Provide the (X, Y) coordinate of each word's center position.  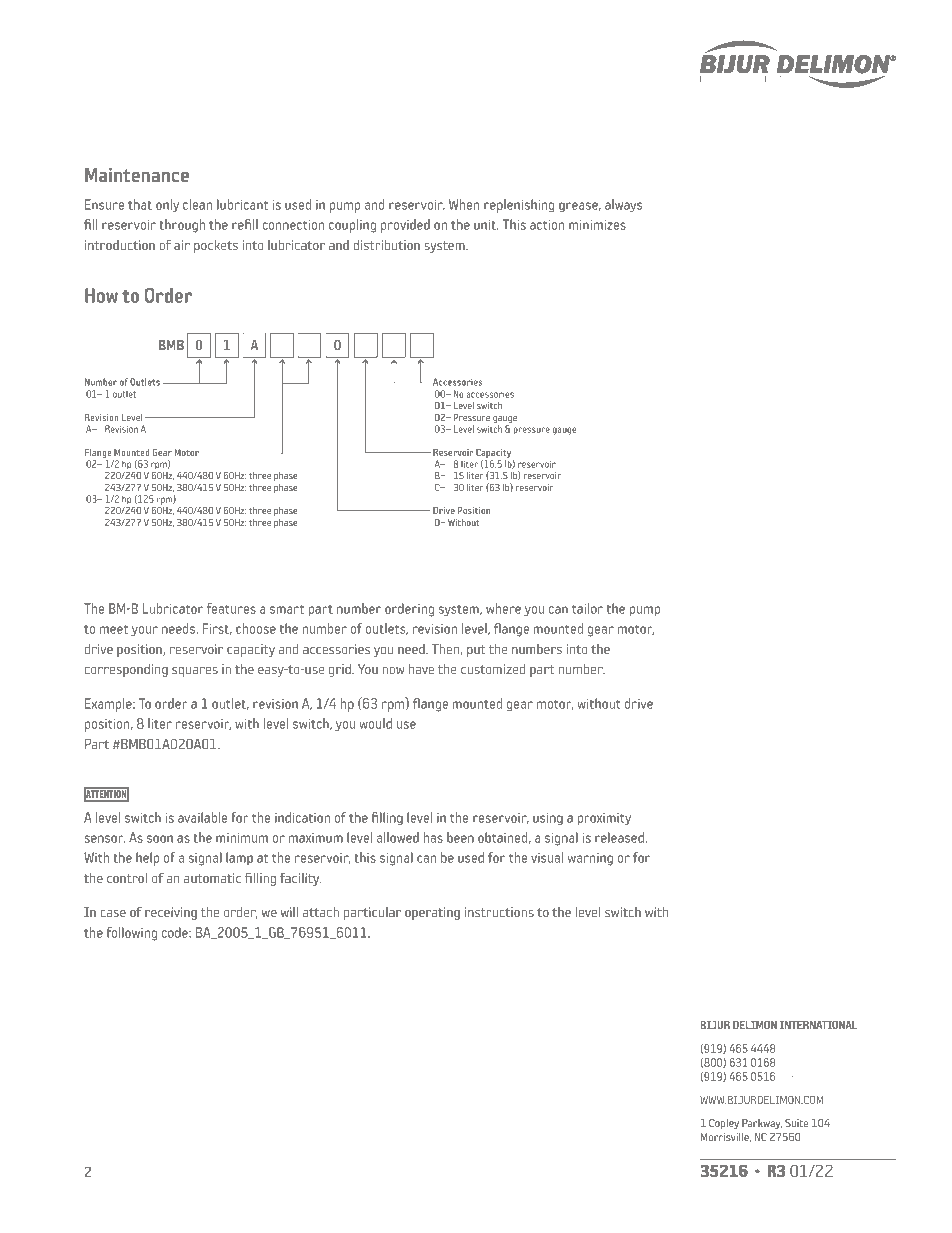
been (460, 837)
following (131, 934)
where (503, 608)
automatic (212, 878)
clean (197, 204)
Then (445, 649)
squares (195, 672)
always (623, 205)
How (101, 295)
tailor (587, 608)
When (464, 204)
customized (493, 669)
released (620, 837)
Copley (724, 1124)
